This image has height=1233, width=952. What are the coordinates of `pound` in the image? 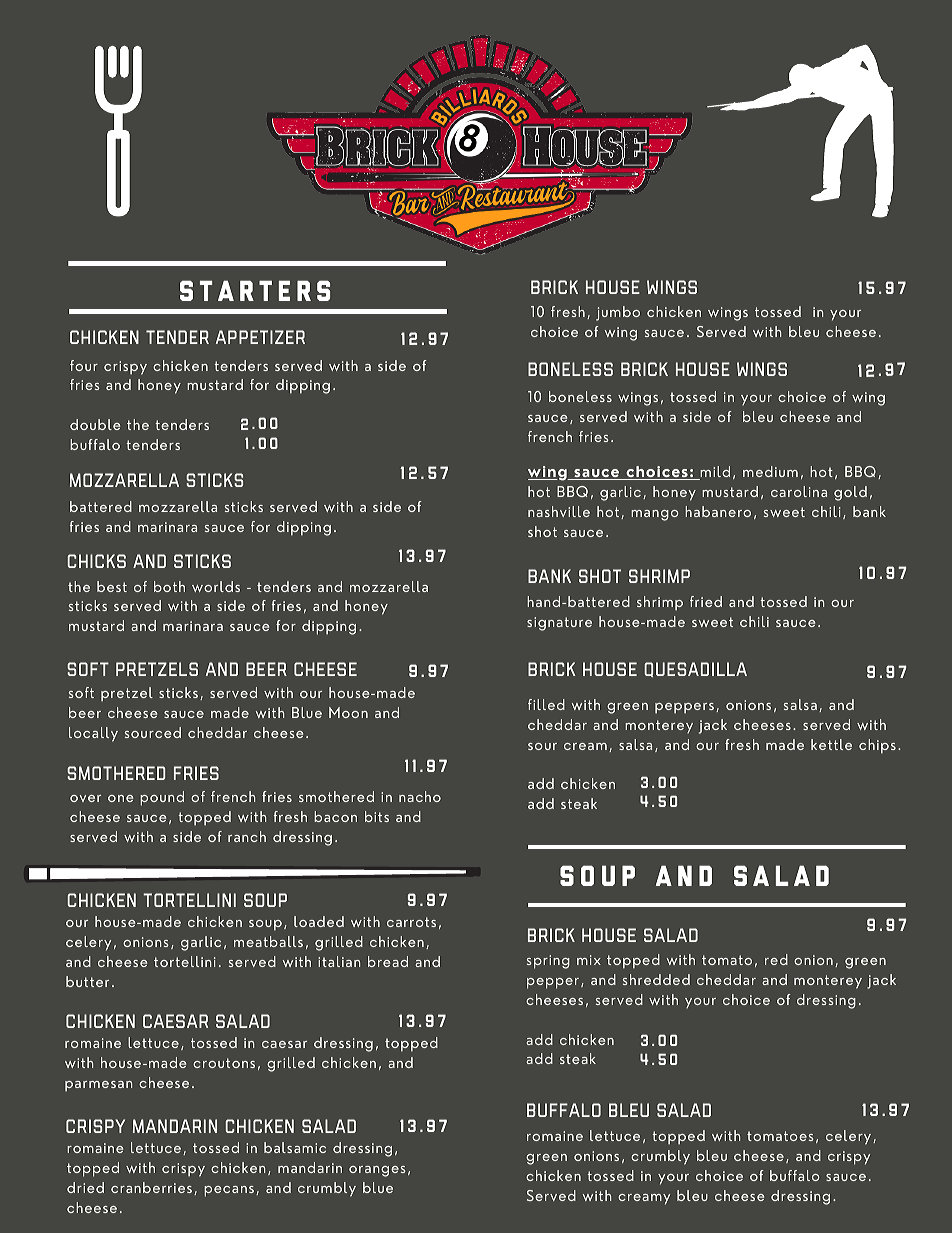 It's located at (162, 798).
